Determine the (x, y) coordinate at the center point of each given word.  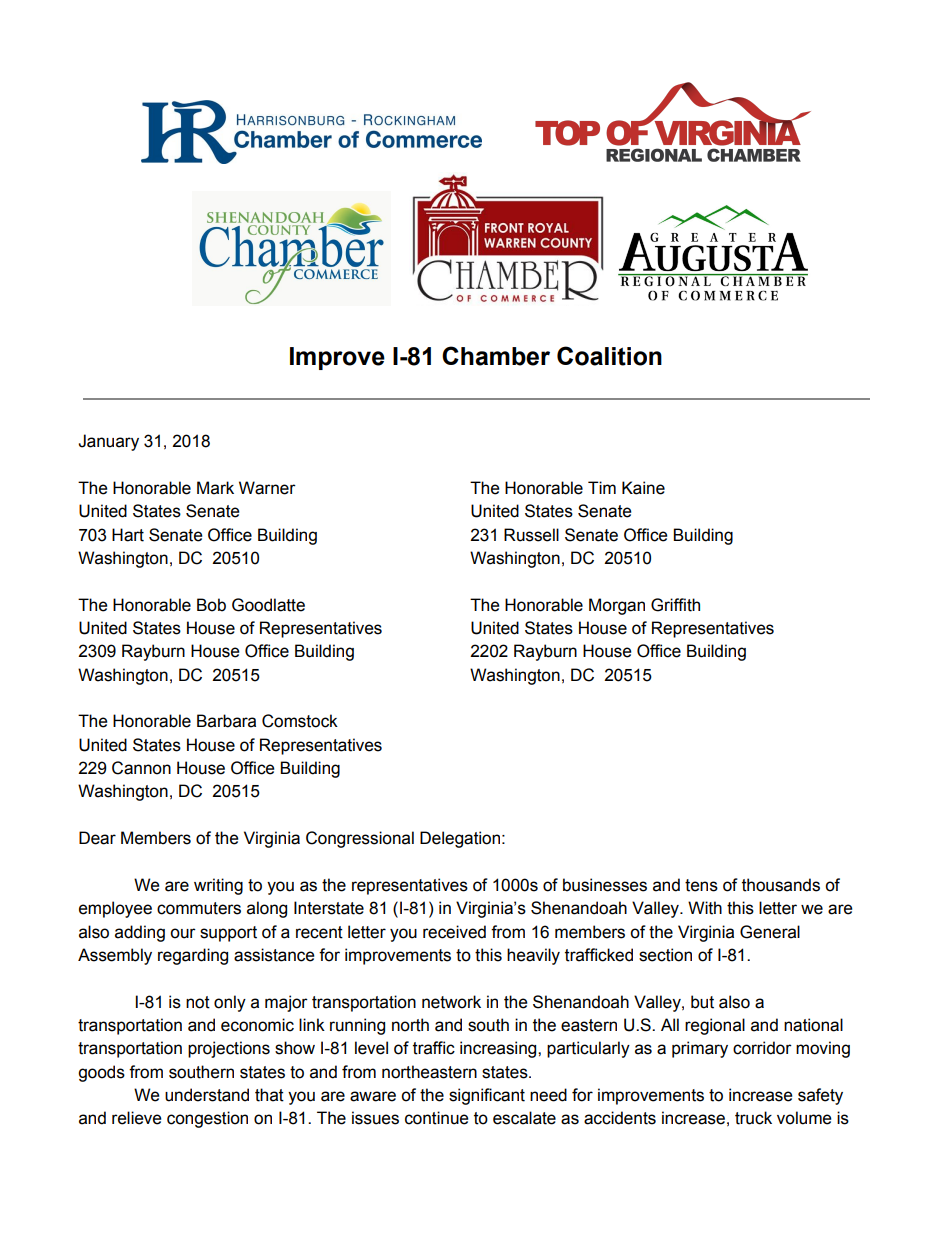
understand (207, 1095)
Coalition (609, 356)
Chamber (496, 356)
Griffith (675, 605)
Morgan (617, 606)
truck (753, 1118)
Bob (211, 605)
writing (218, 886)
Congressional (360, 839)
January (108, 442)
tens (701, 885)
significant (487, 1096)
